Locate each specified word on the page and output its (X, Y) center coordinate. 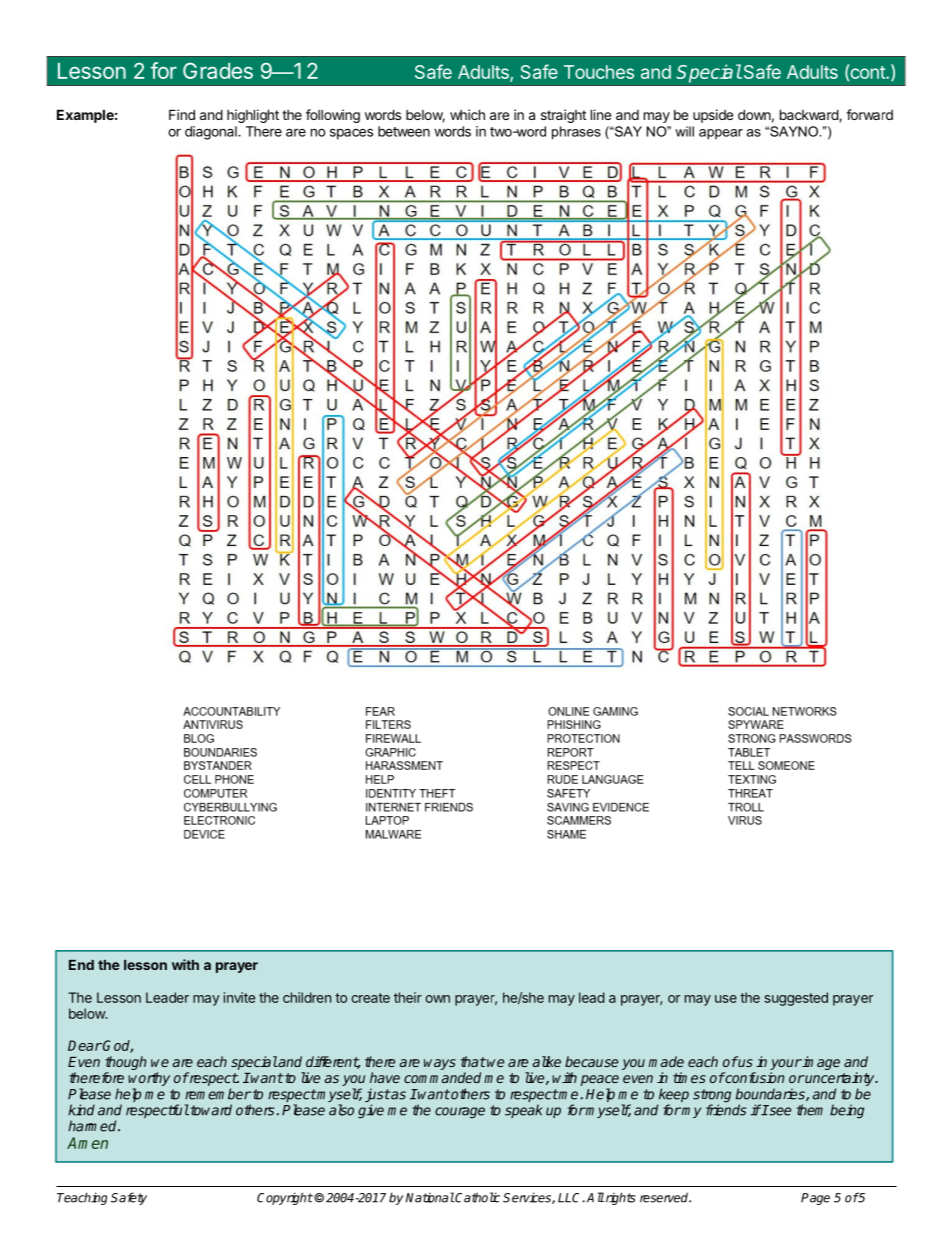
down (754, 114)
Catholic (477, 1197)
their (408, 997)
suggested (796, 999)
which (467, 114)
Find (182, 114)
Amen (87, 1143)
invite (239, 997)
